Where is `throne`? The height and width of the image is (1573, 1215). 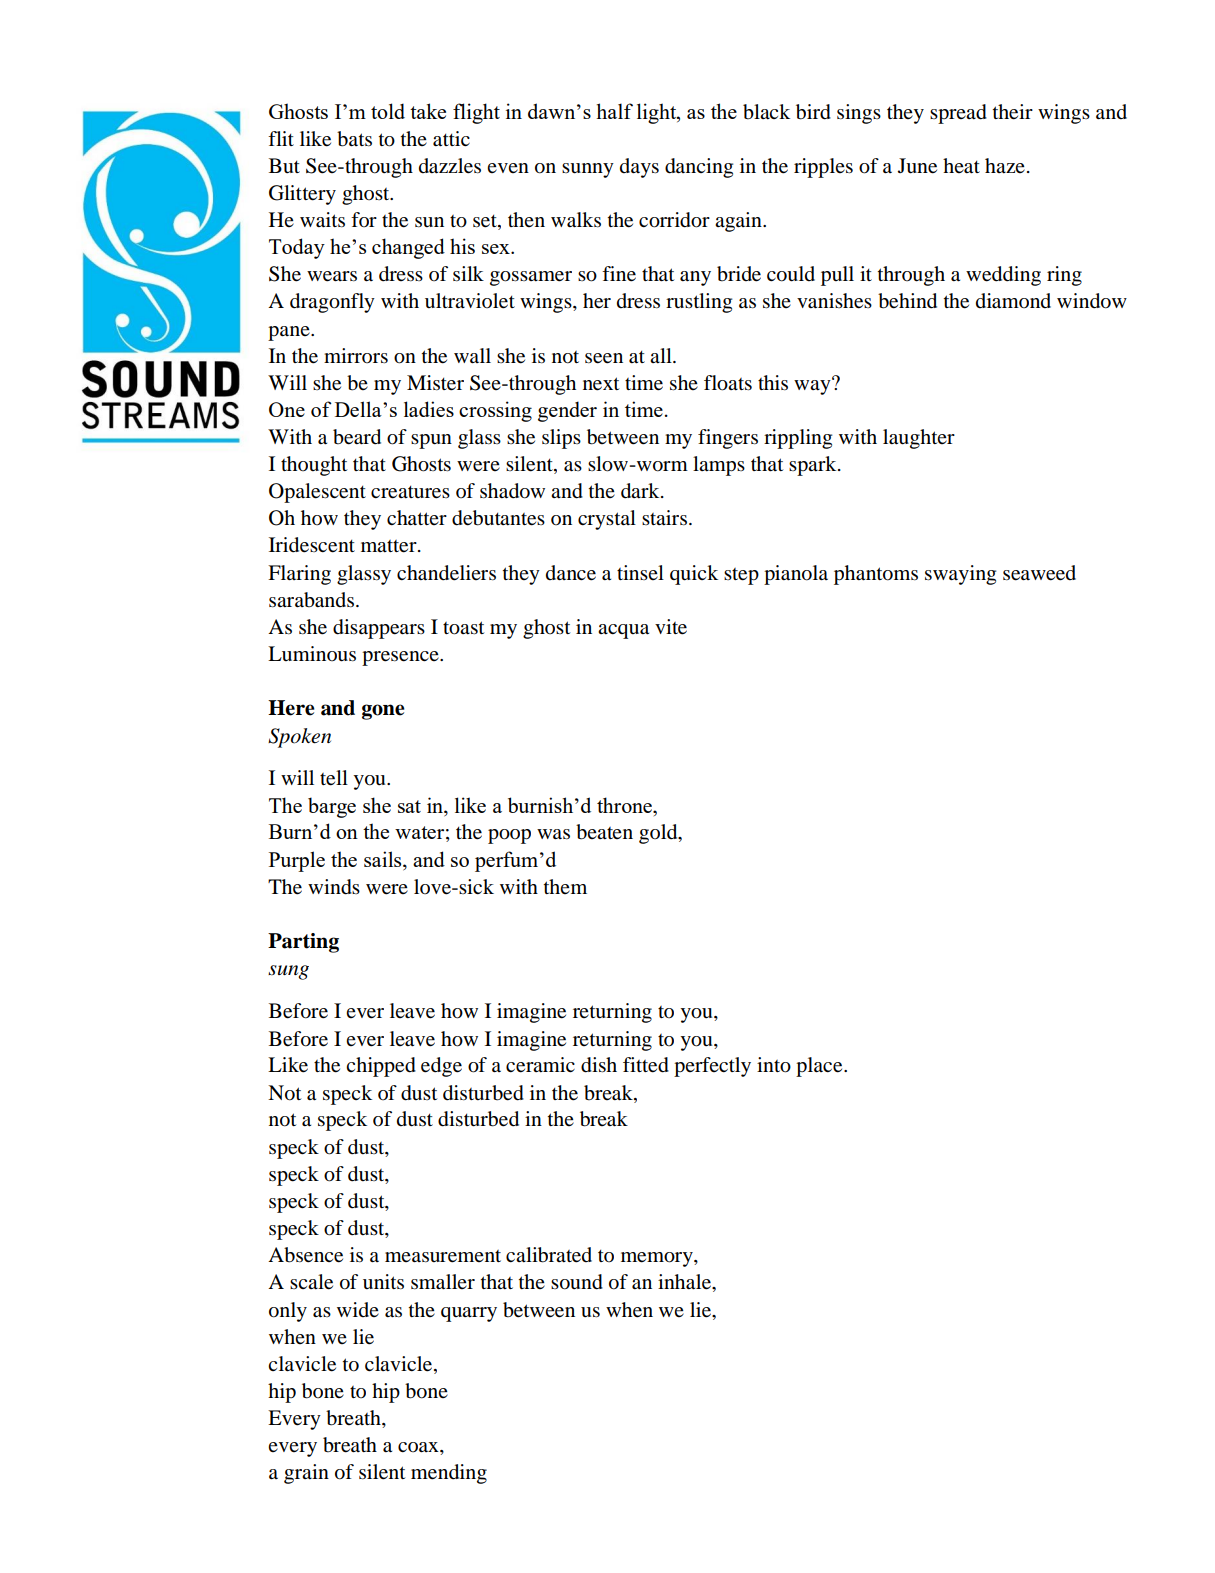
throne is located at coordinates (625, 805).
